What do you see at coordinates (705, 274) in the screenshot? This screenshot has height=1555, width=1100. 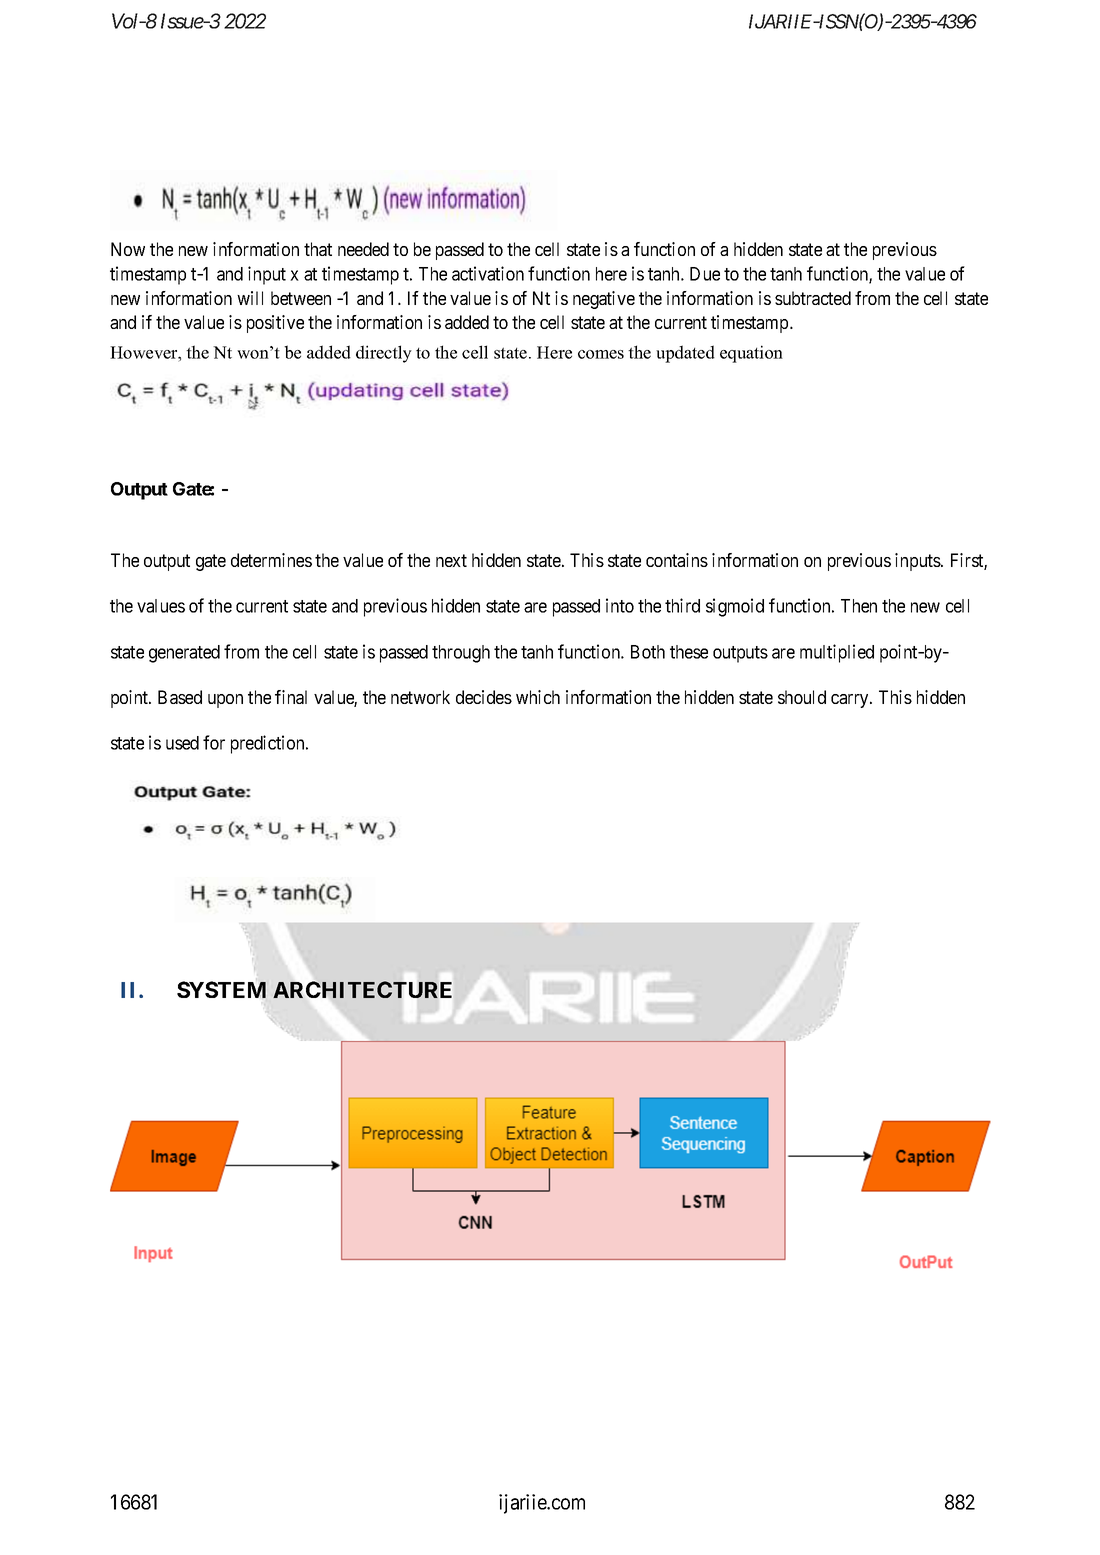 I see `Due` at bounding box center [705, 274].
